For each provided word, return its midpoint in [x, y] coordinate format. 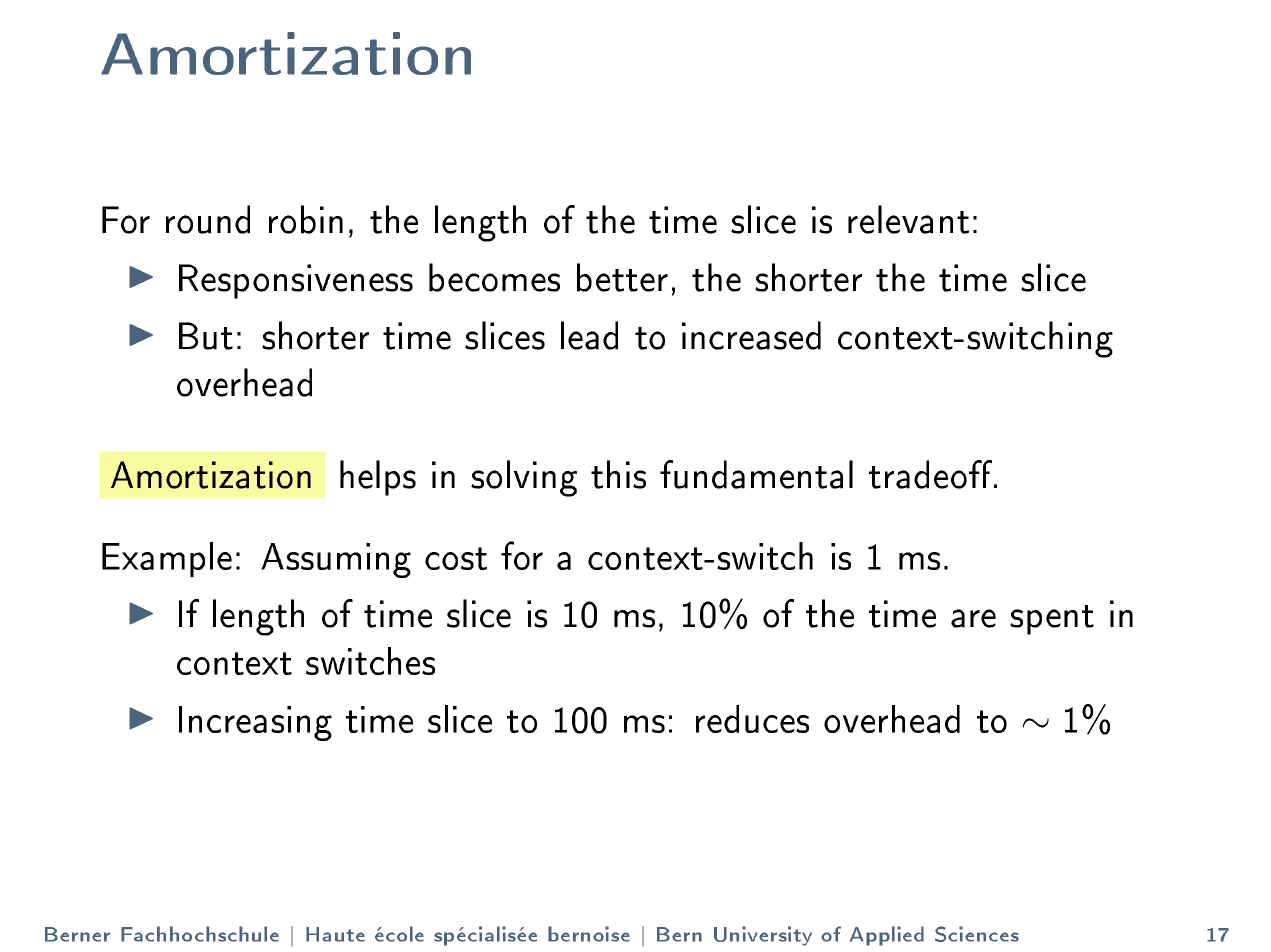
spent [1052, 620]
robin [306, 219]
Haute [335, 934]
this [618, 474]
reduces [752, 719]
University [763, 936]
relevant [908, 219]
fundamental [756, 474]
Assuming [336, 560]
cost [456, 558]
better [622, 277]
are [973, 618]
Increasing [255, 723]
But [206, 336]
